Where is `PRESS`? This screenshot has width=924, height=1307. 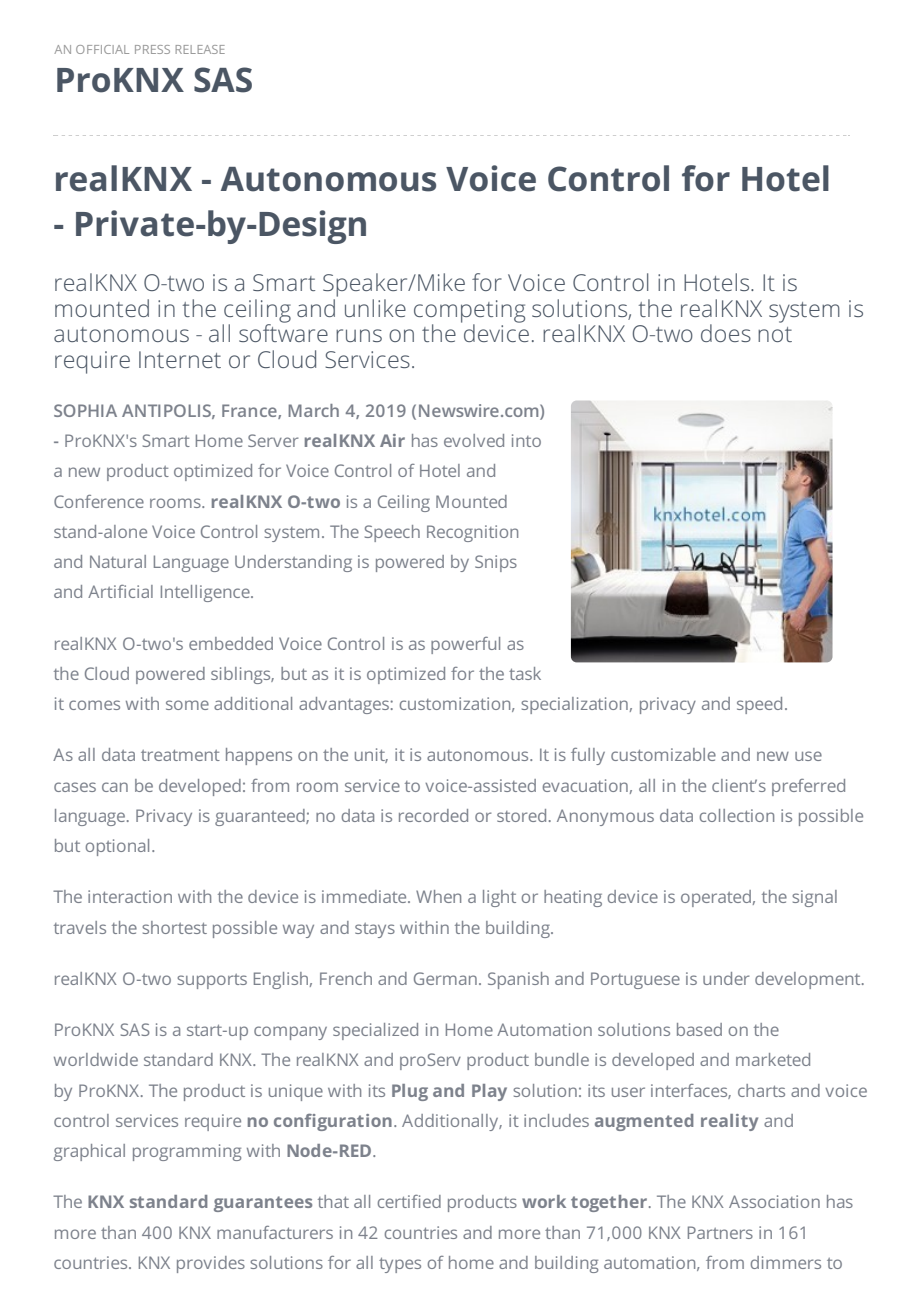
PRESS is located at coordinates (152, 49).
